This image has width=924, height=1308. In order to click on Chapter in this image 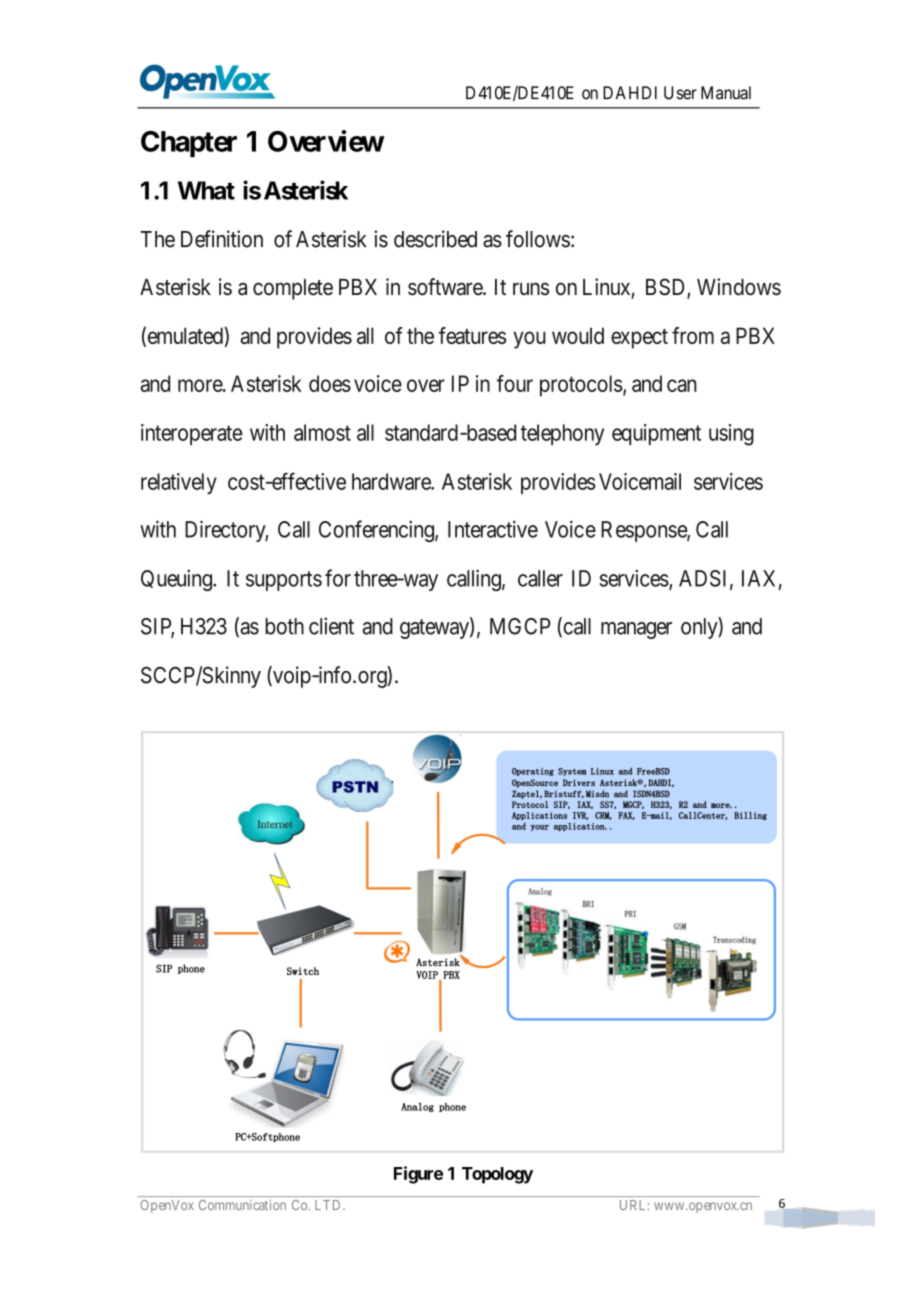, I will do `click(189, 144)`.
